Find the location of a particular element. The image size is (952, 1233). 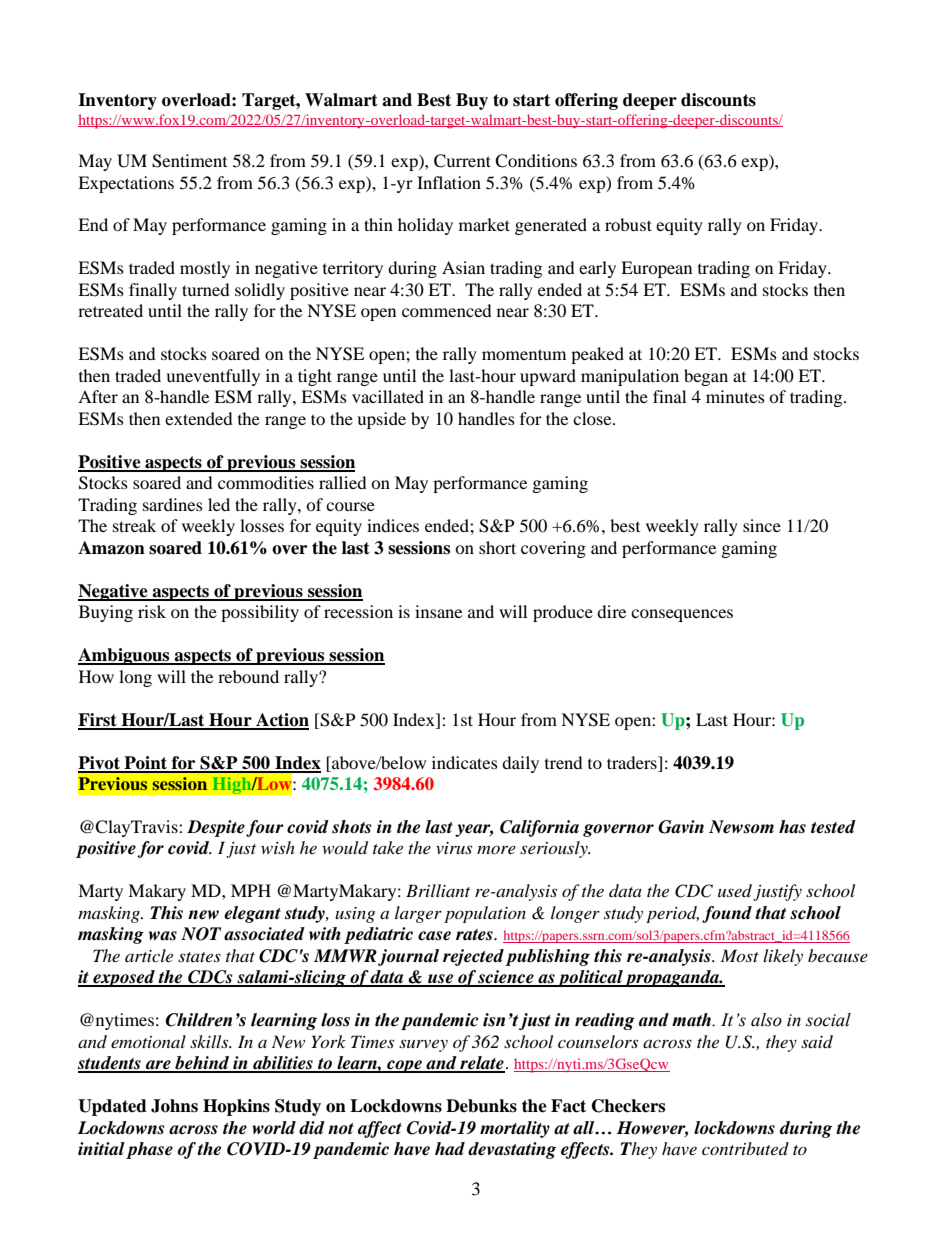

virus is located at coordinates (454, 848).
